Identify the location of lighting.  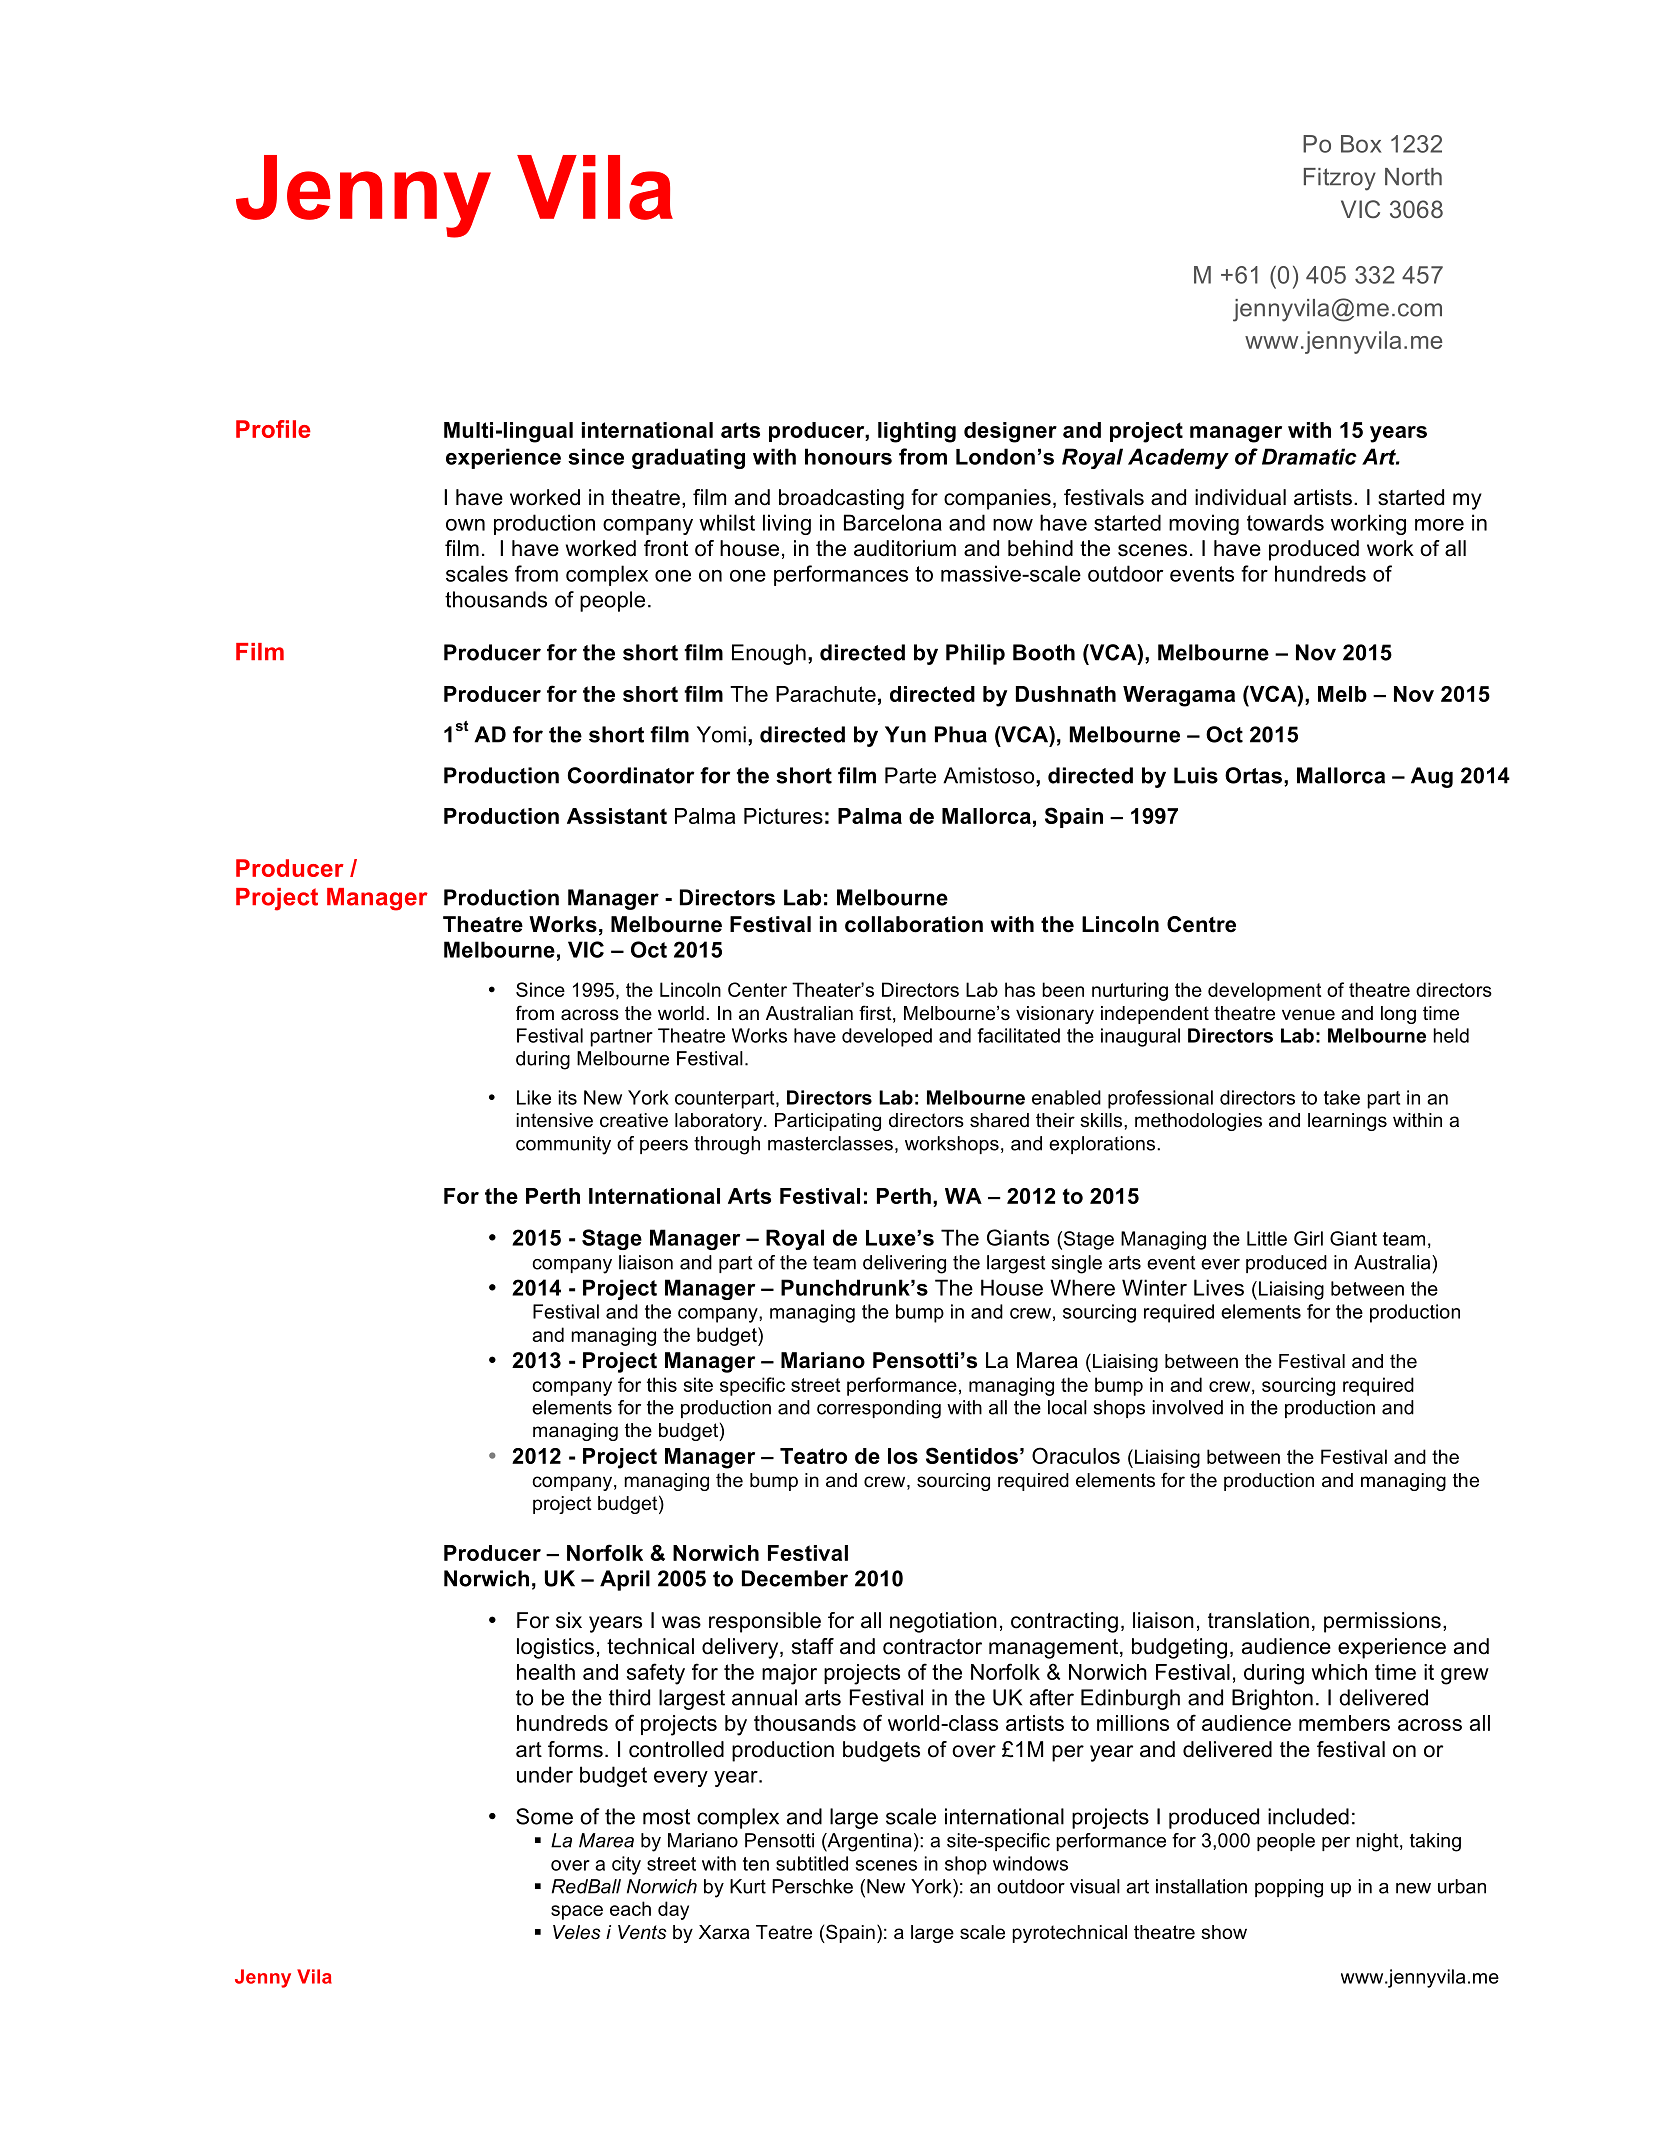
(917, 432).
